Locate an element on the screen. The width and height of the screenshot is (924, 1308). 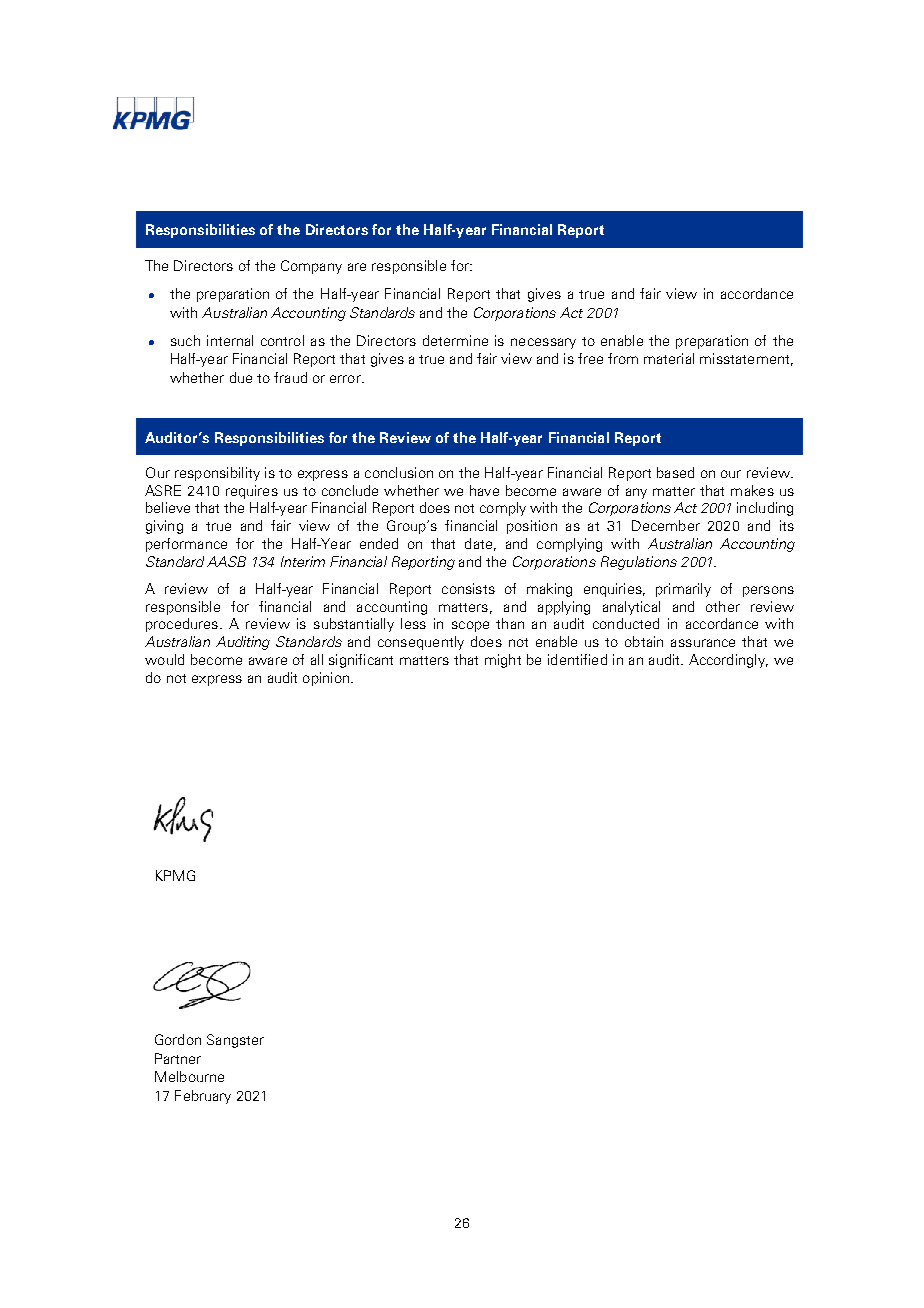
might is located at coordinates (503, 661).
